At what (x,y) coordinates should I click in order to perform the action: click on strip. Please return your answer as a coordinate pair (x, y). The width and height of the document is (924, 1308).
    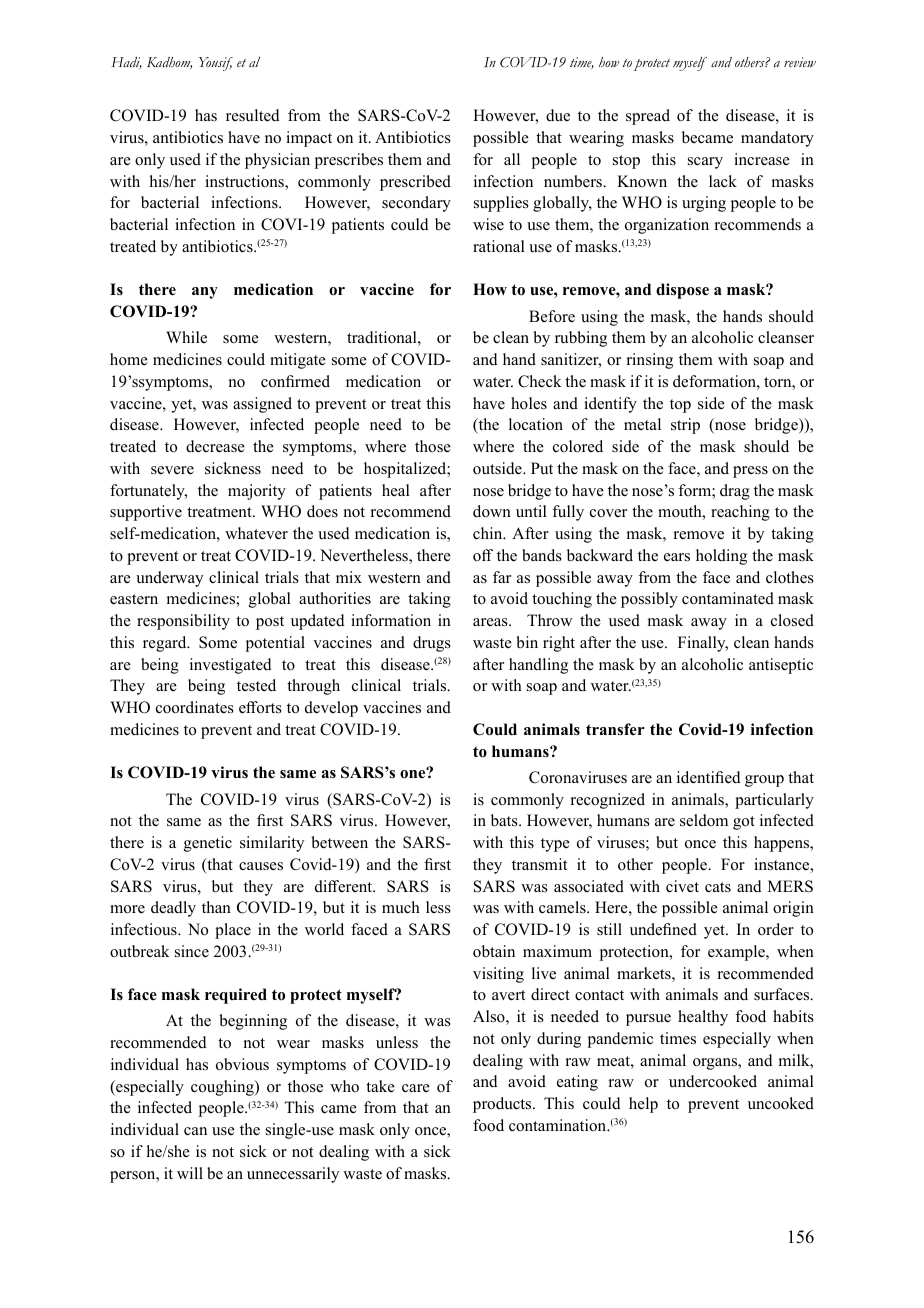
    Looking at the image, I should click on (685, 426).
